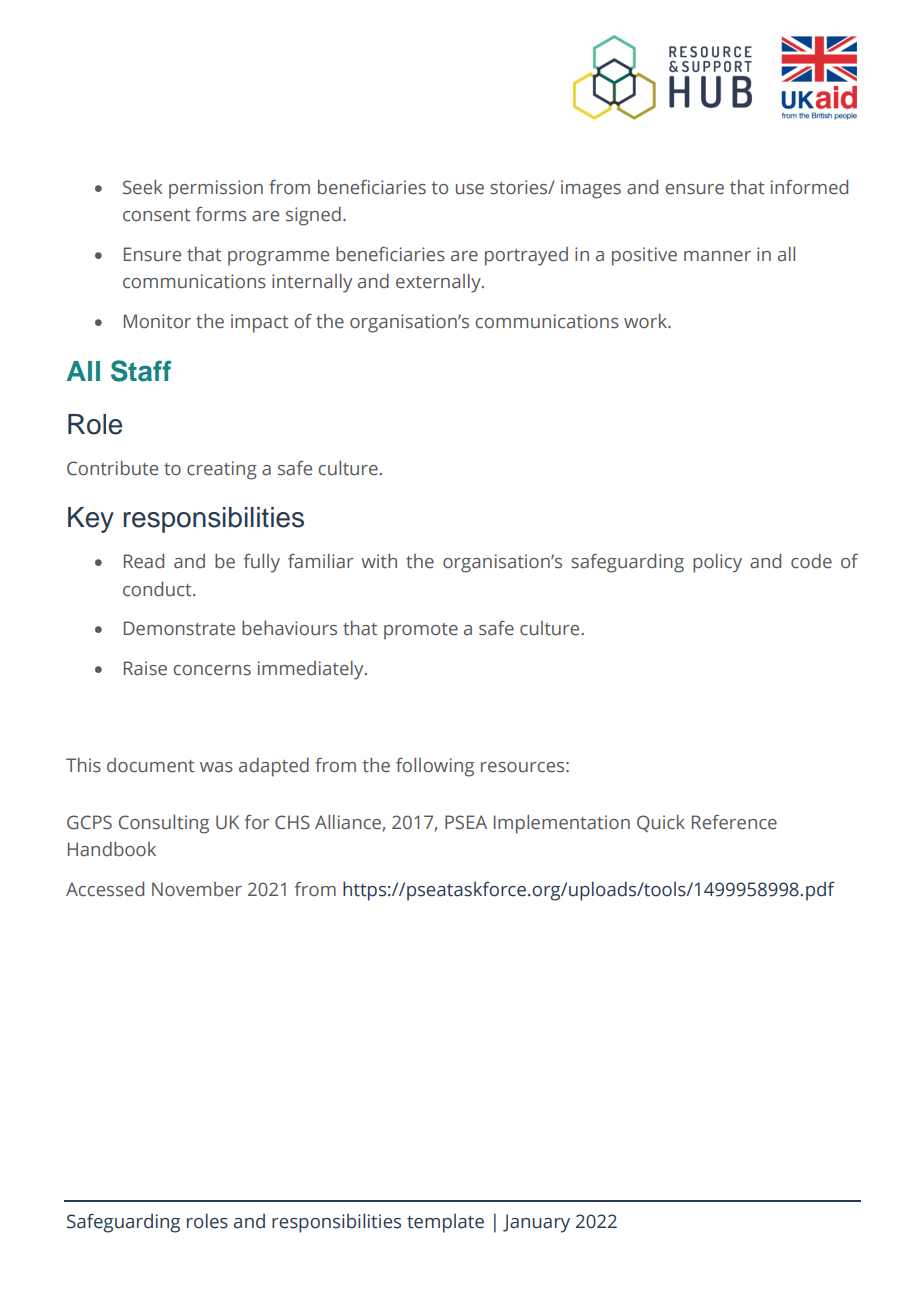 The image size is (924, 1308). What do you see at coordinates (435, 767) in the image?
I see `following` at bounding box center [435, 767].
